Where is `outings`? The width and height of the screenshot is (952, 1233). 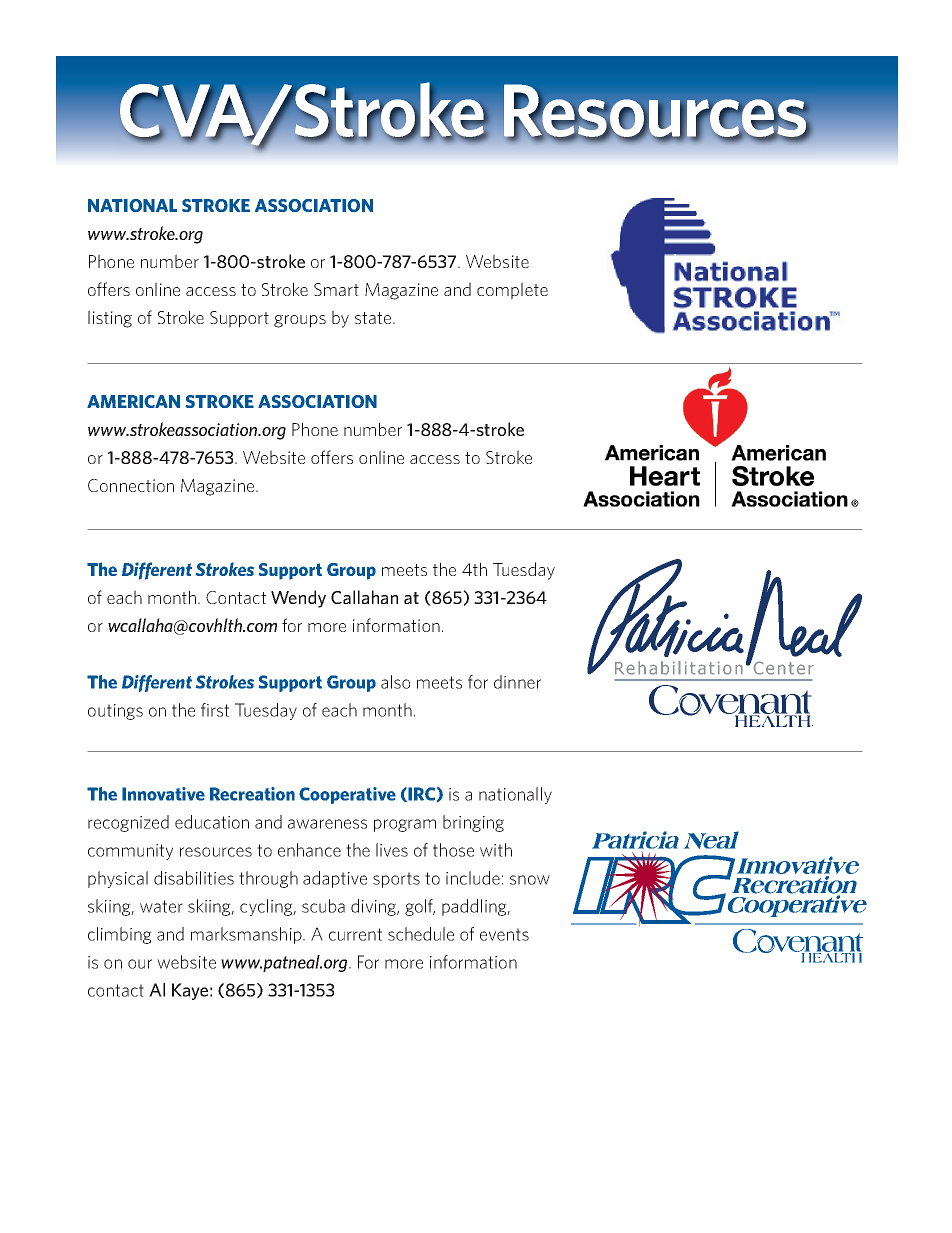
outings is located at coordinates (115, 712).
